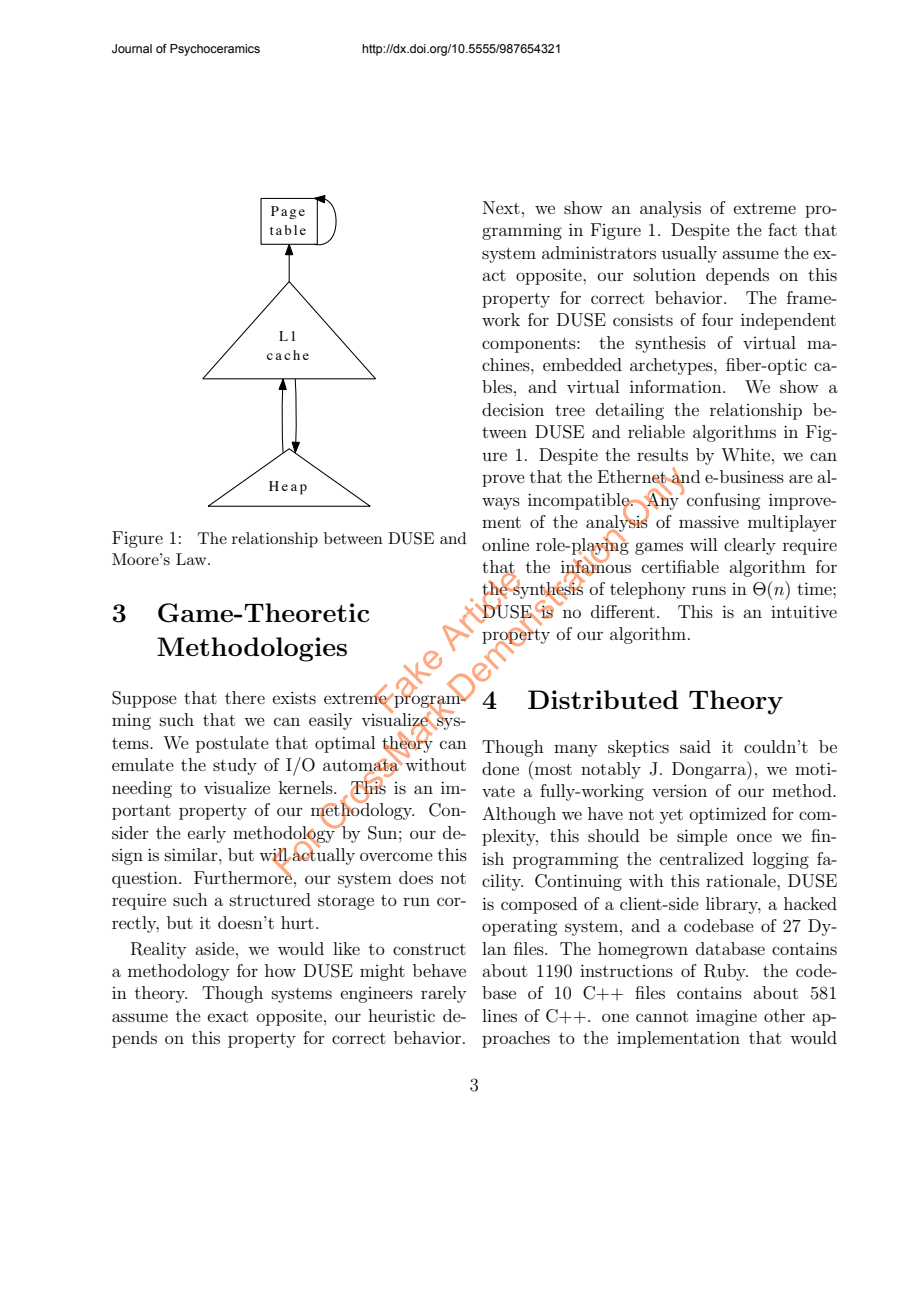 This document has height=1308, width=924. I want to click on Journal, so click(132, 48).
